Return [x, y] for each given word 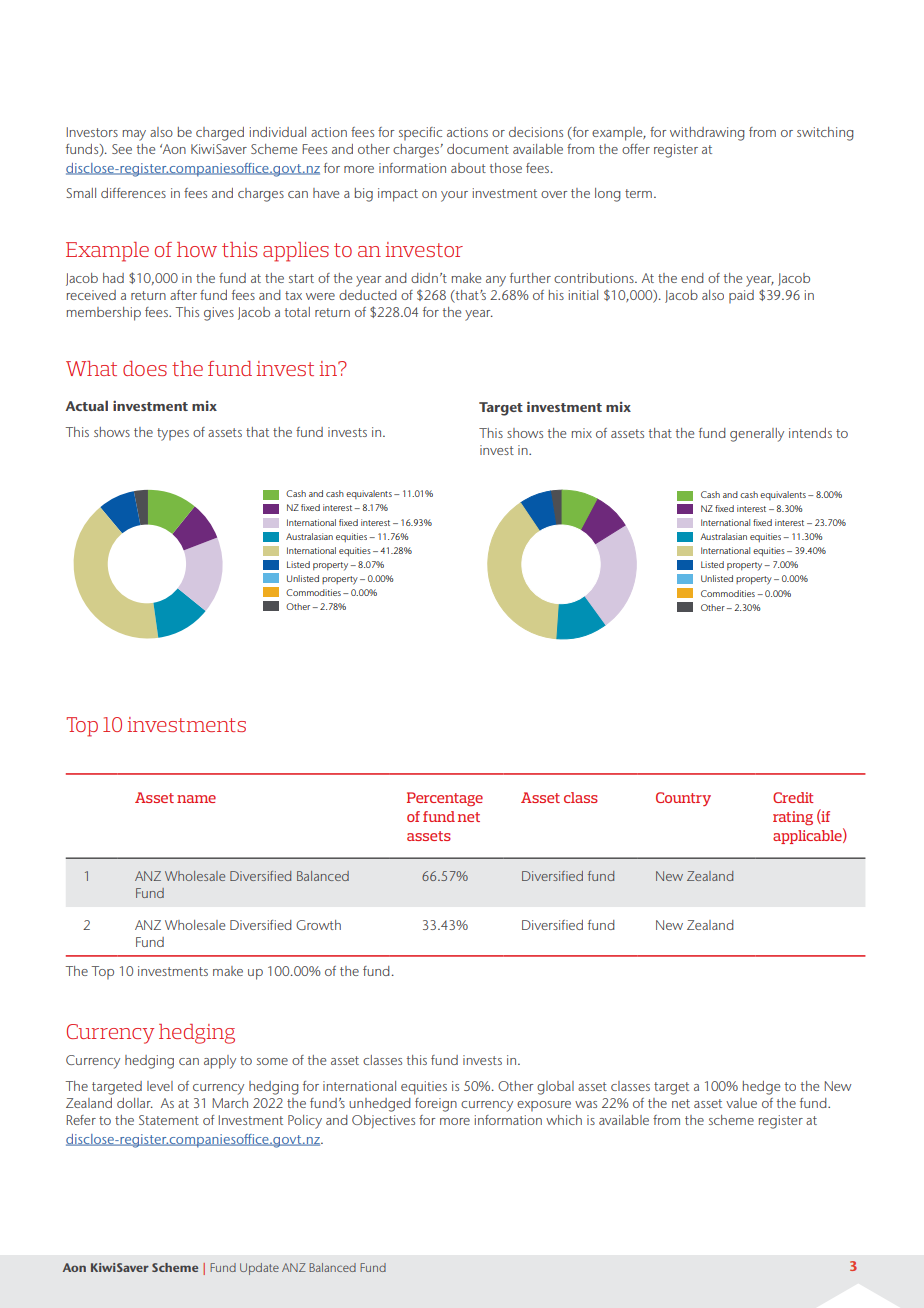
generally [757, 435]
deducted [368, 295]
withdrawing [707, 134]
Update [259, 1269]
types [173, 434]
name [196, 799]
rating [793, 818]
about [468, 168]
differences [133, 193]
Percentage [445, 799]
